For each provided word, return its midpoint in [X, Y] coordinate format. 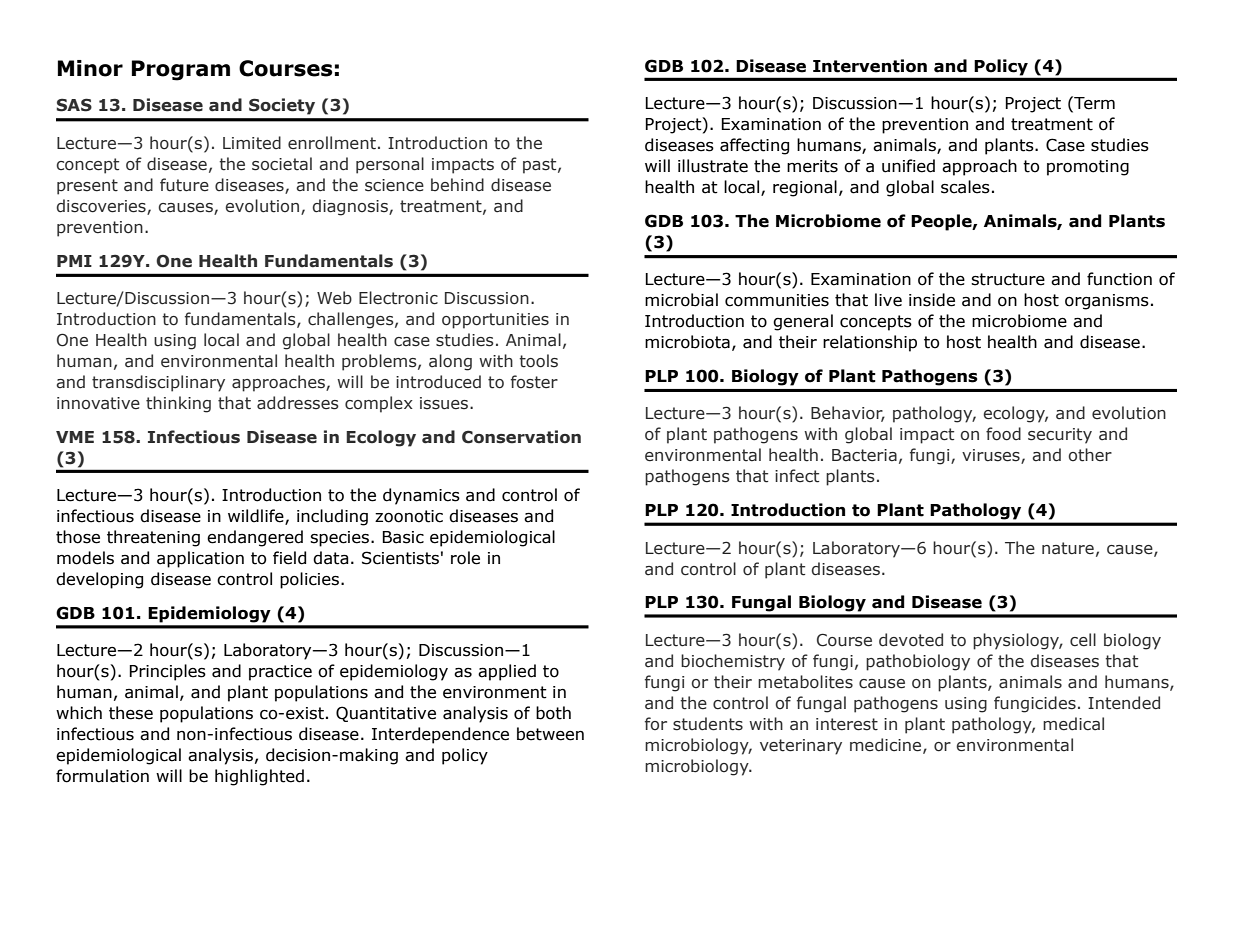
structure [1008, 279]
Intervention [870, 66]
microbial [681, 300]
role [465, 558]
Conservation [521, 437]
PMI [74, 261]
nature [1068, 548]
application [200, 559]
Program [181, 70]
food [1003, 434]
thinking [178, 404]
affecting [754, 146]
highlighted [259, 777]
